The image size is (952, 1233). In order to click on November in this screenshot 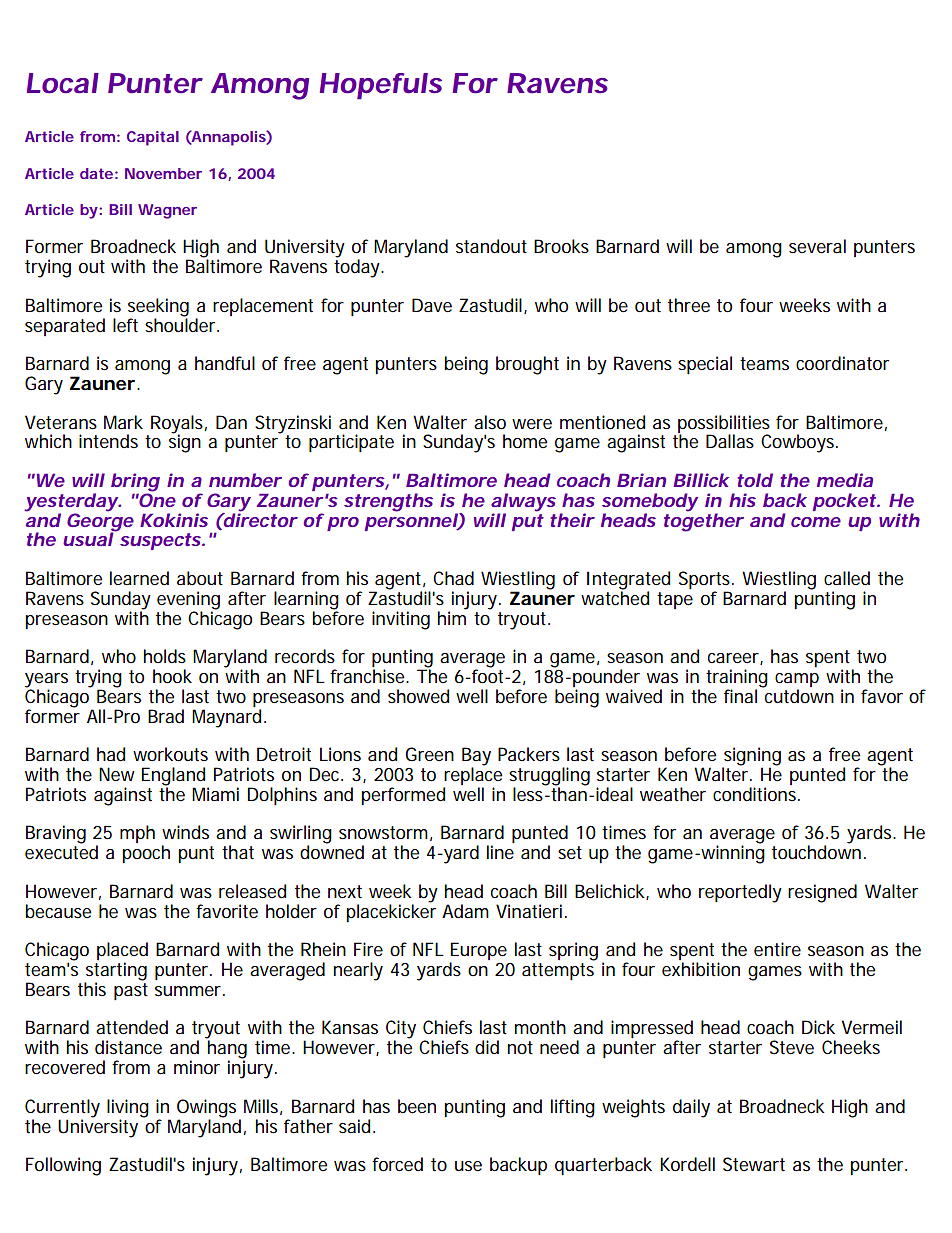, I will do `click(163, 173)`.
